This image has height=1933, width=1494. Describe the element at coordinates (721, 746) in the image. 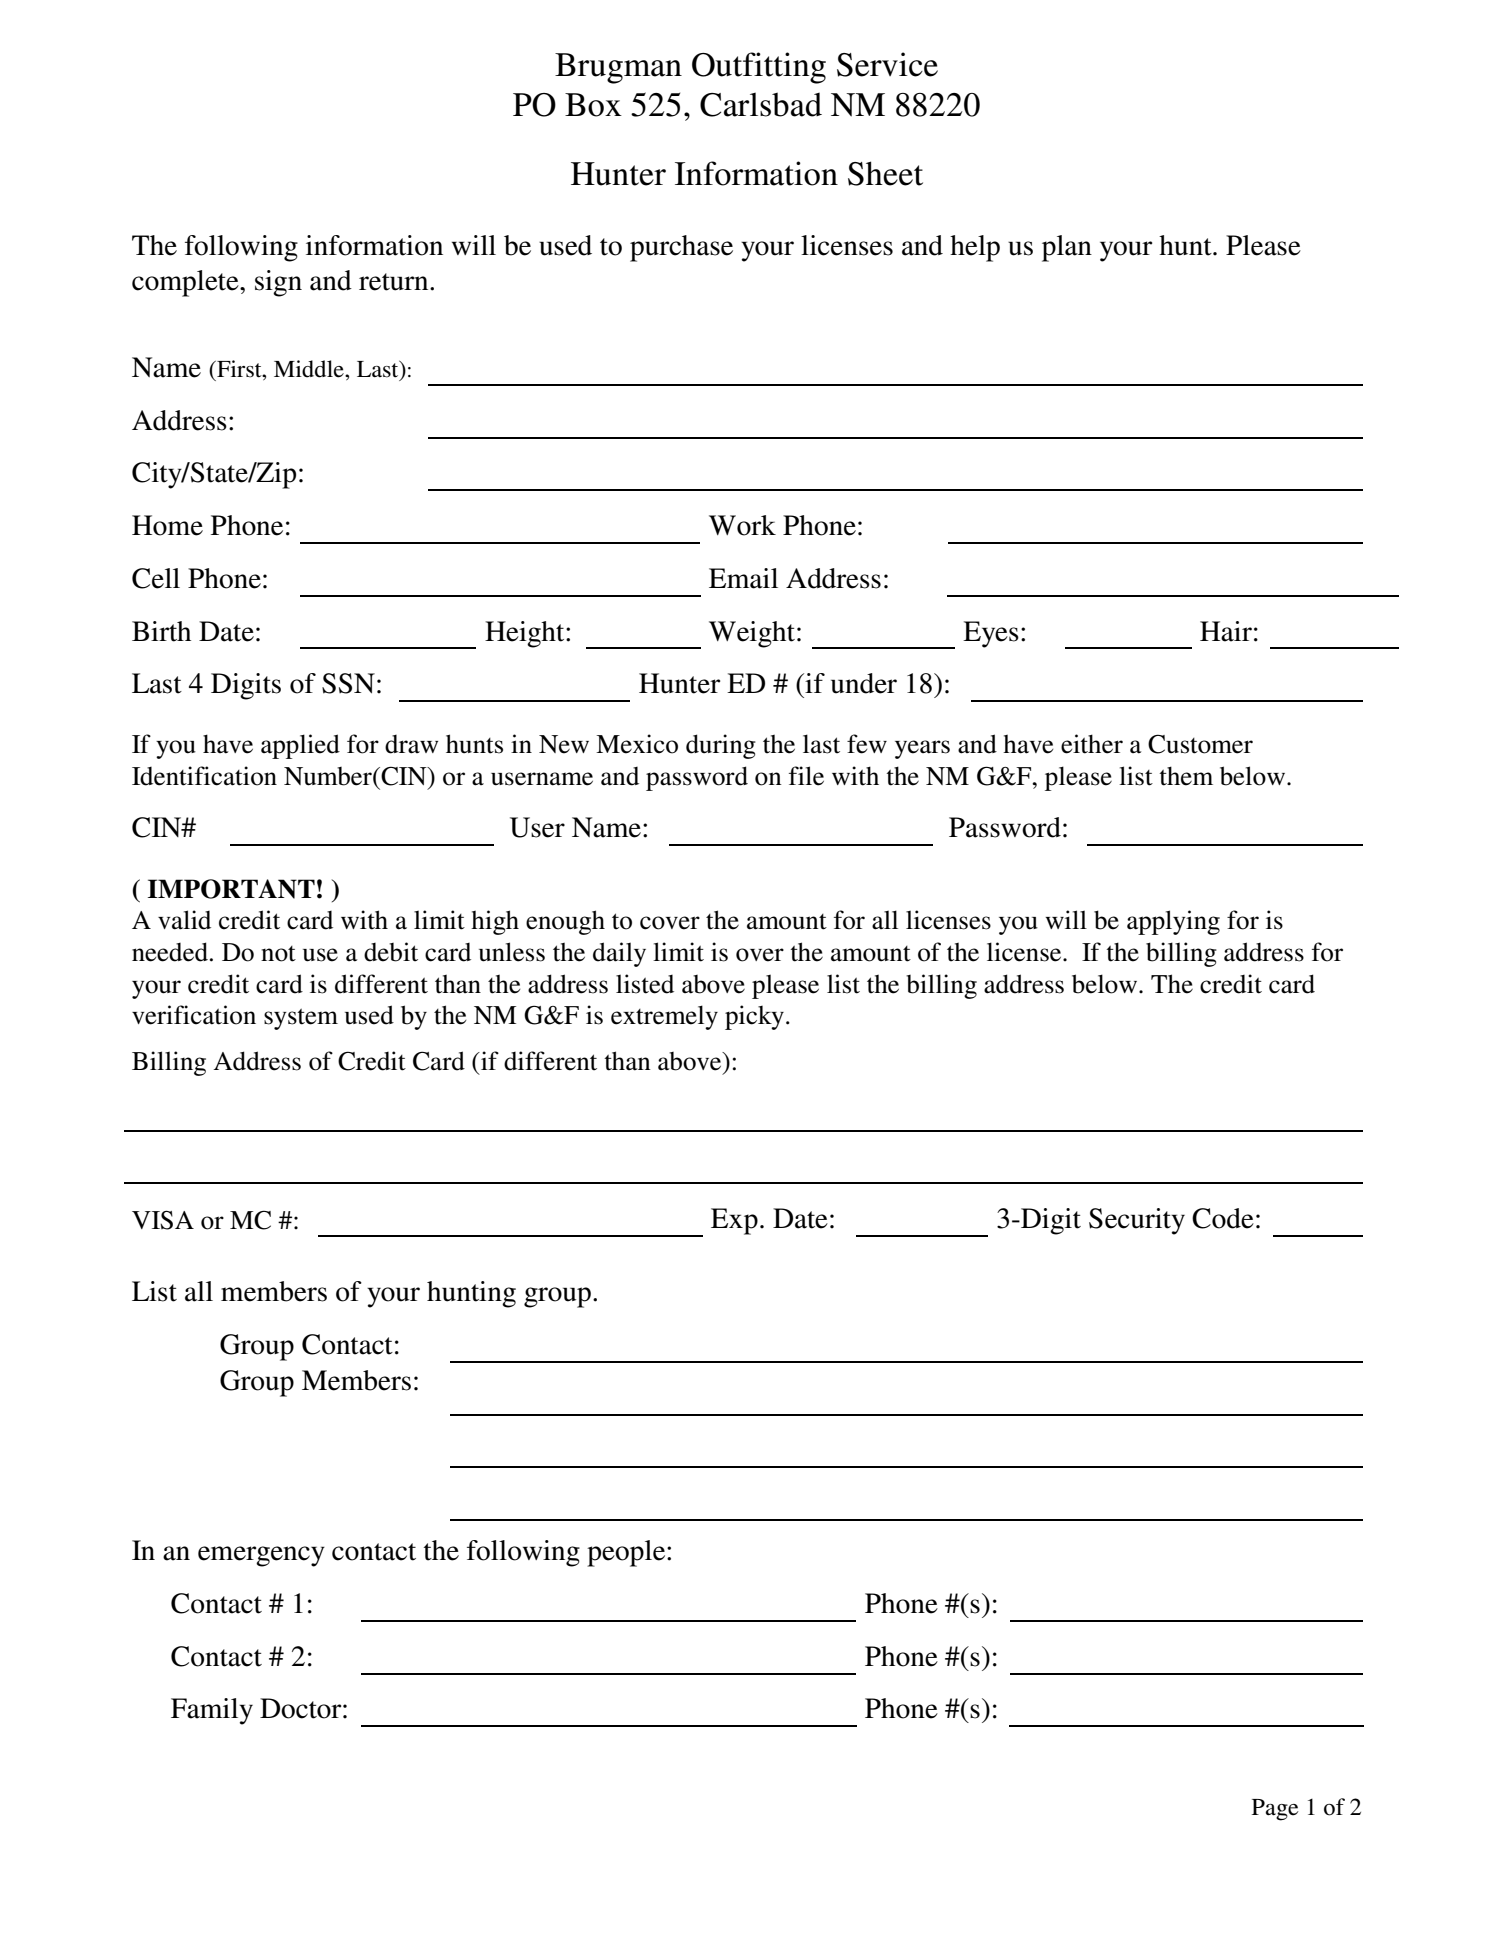

I see `during` at that location.
